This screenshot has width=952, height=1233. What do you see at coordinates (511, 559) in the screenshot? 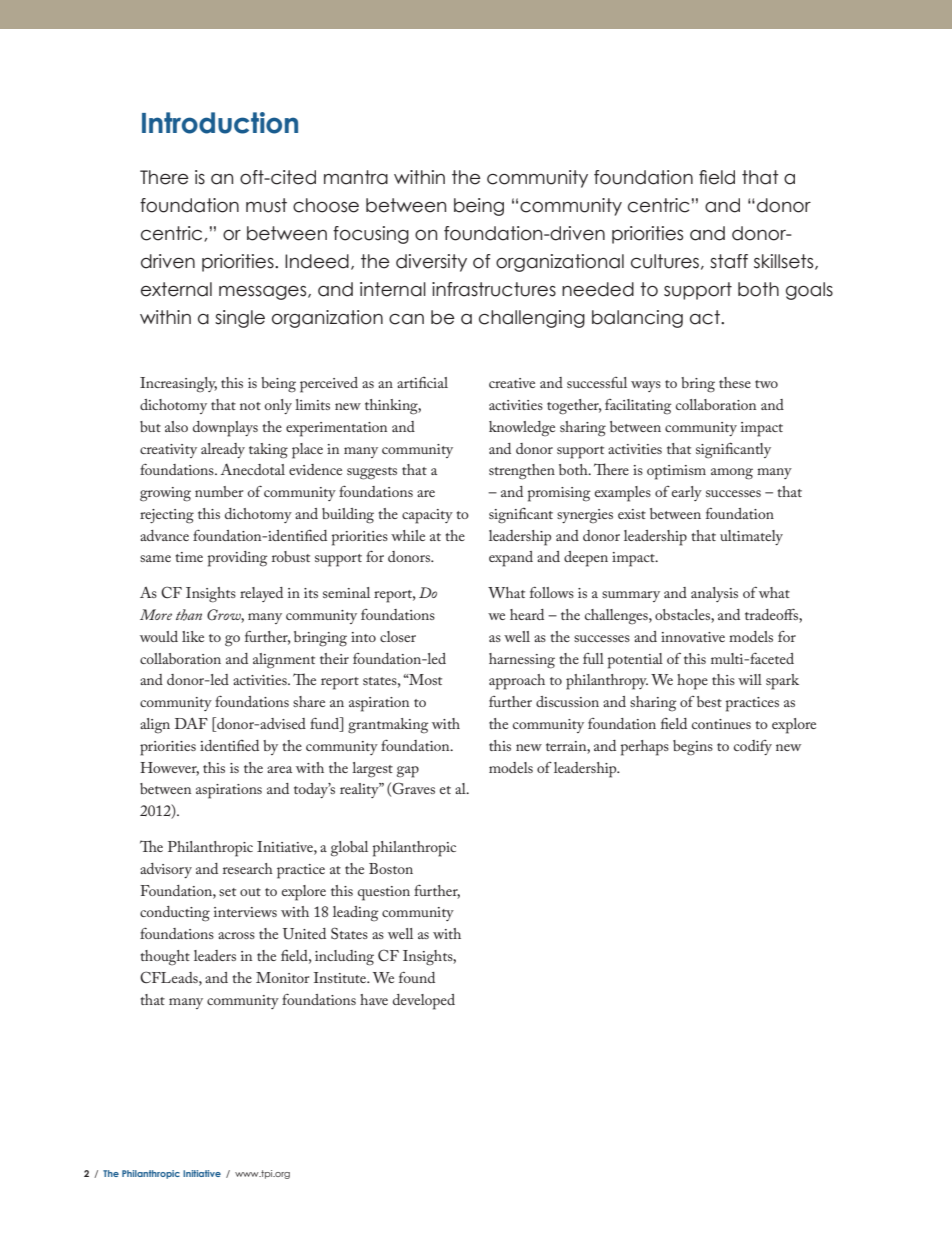
I see `expand` at bounding box center [511, 559].
